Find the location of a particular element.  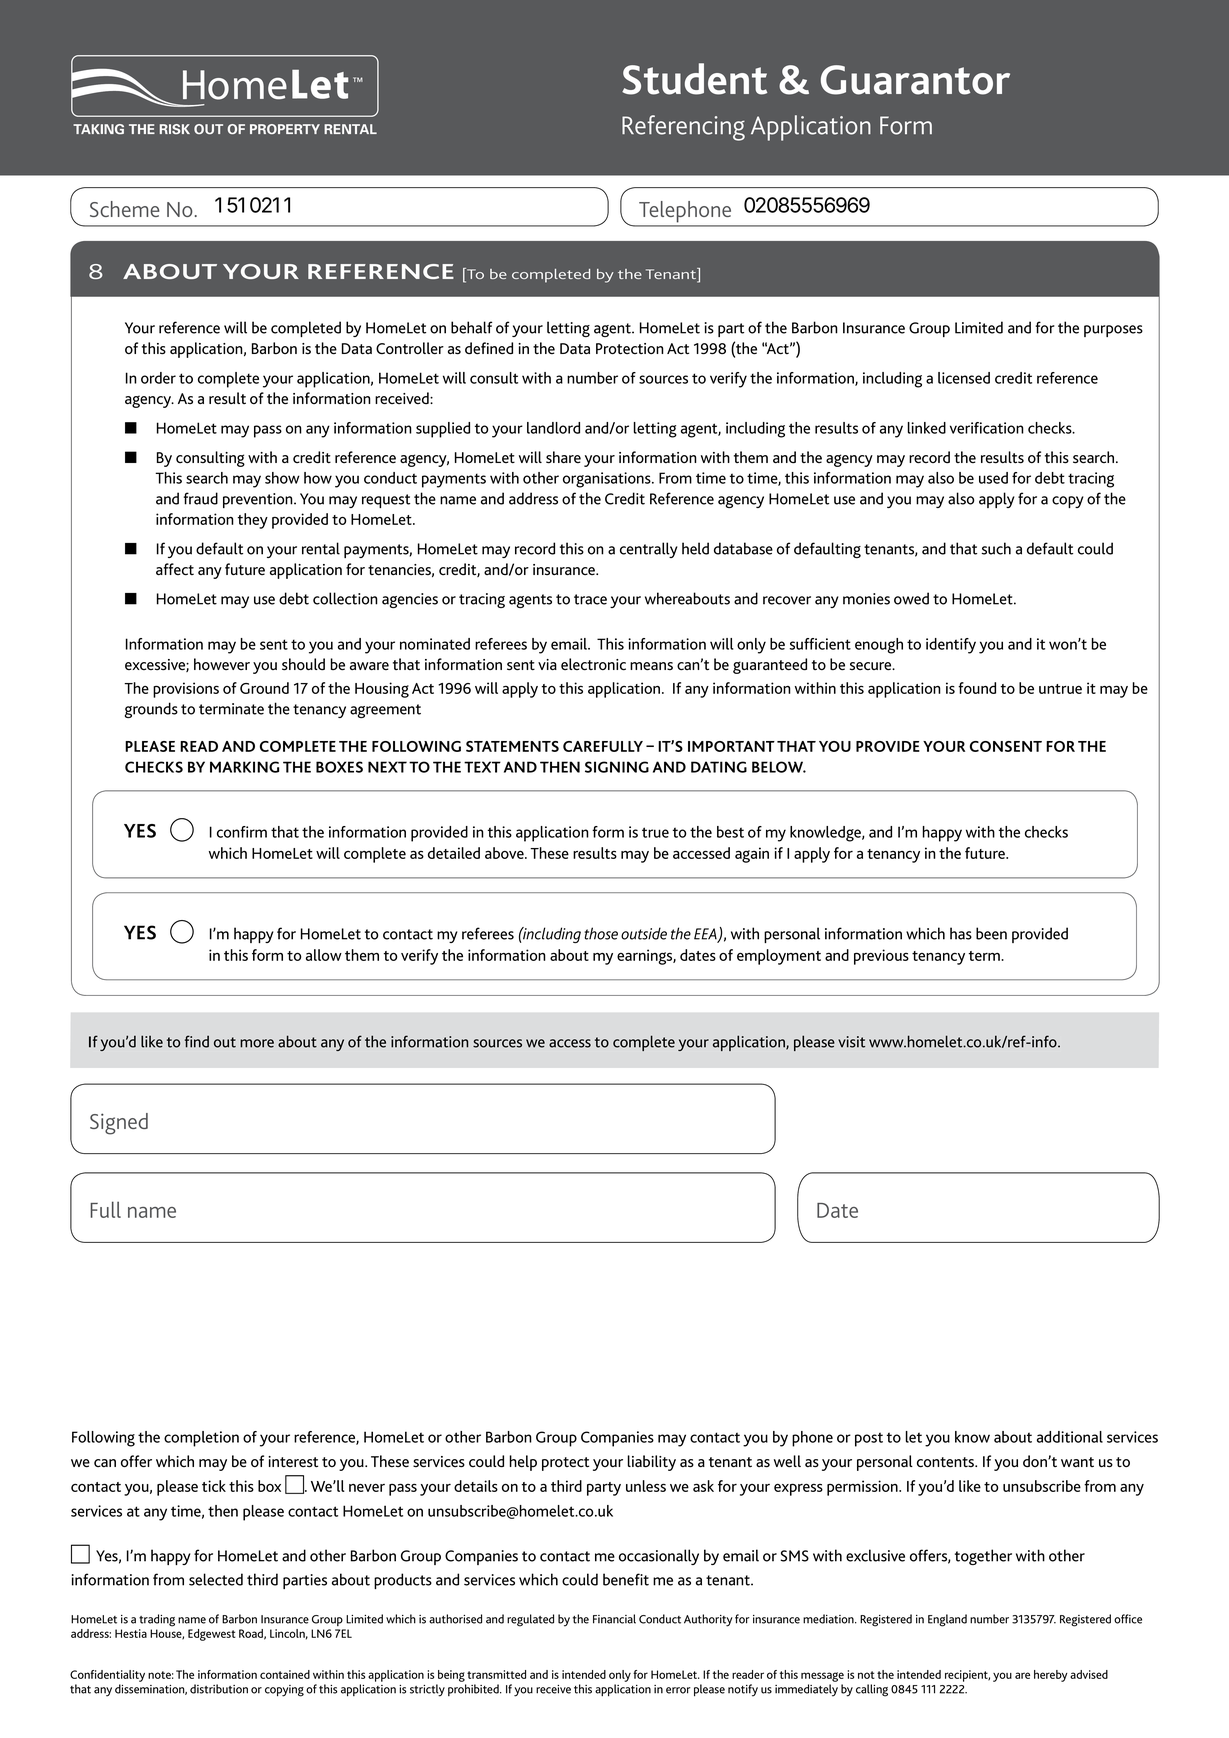

those is located at coordinates (601, 933).
